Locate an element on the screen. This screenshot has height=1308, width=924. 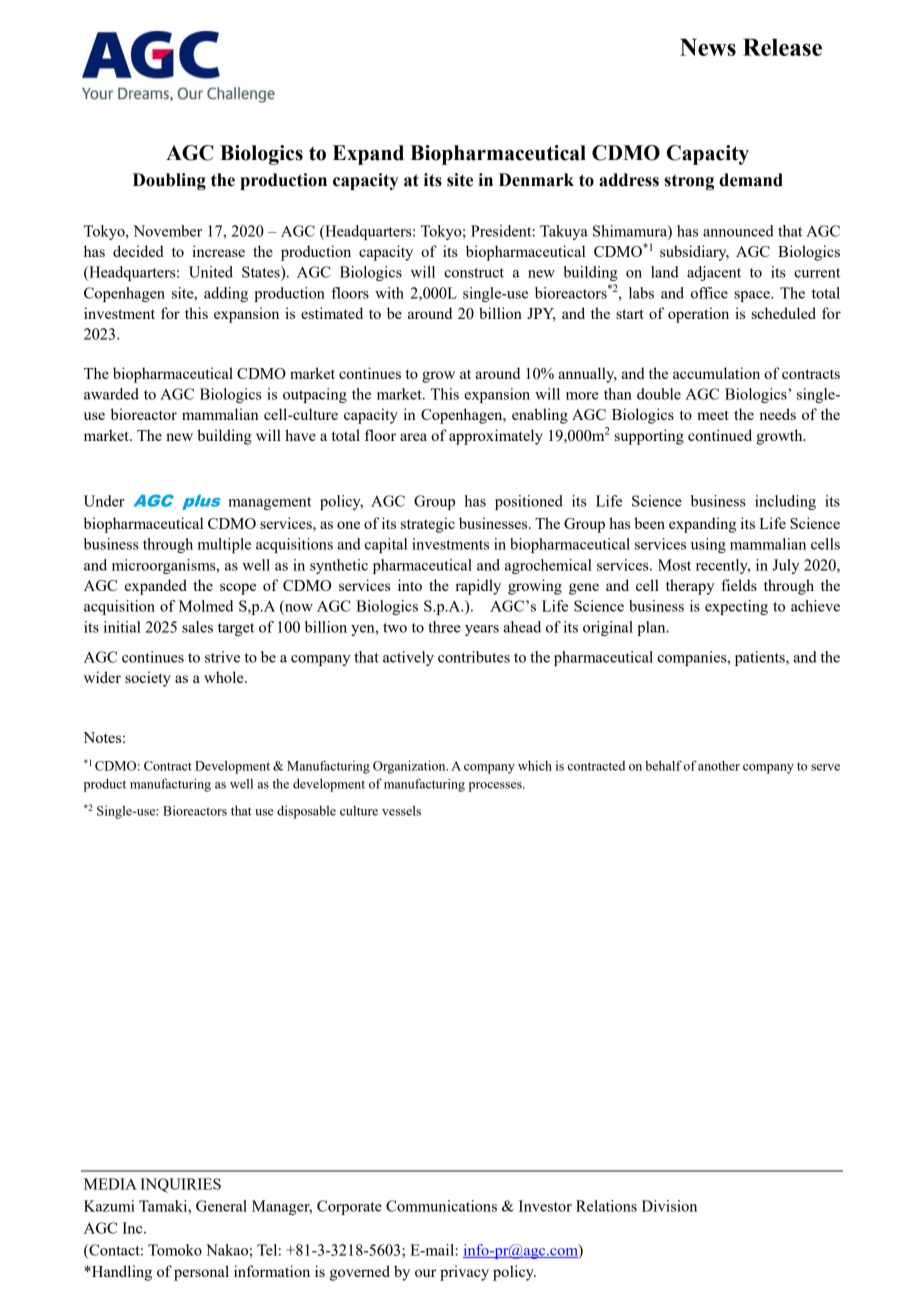
Tomoko is located at coordinates (175, 1250).
